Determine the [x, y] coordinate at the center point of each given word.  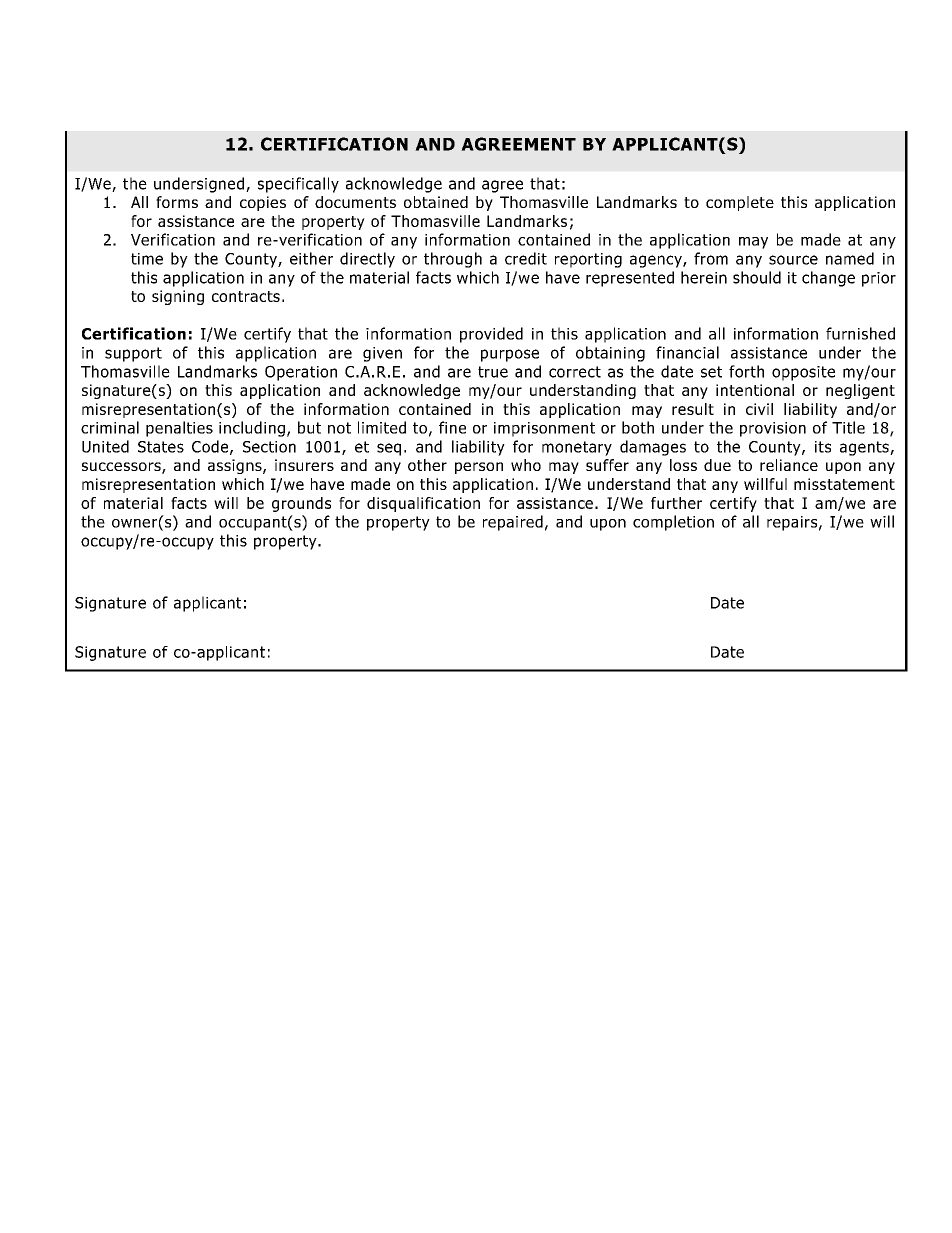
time [147, 259]
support [133, 354]
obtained [436, 202]
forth [746, 371]
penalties [179, 429]
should [757, 277]
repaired [513, 523]
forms [177, 202]
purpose [510, 355]
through [453, 260]
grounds [301, 504]
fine [452, 427]
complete [740, 203]
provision [773, 429]
